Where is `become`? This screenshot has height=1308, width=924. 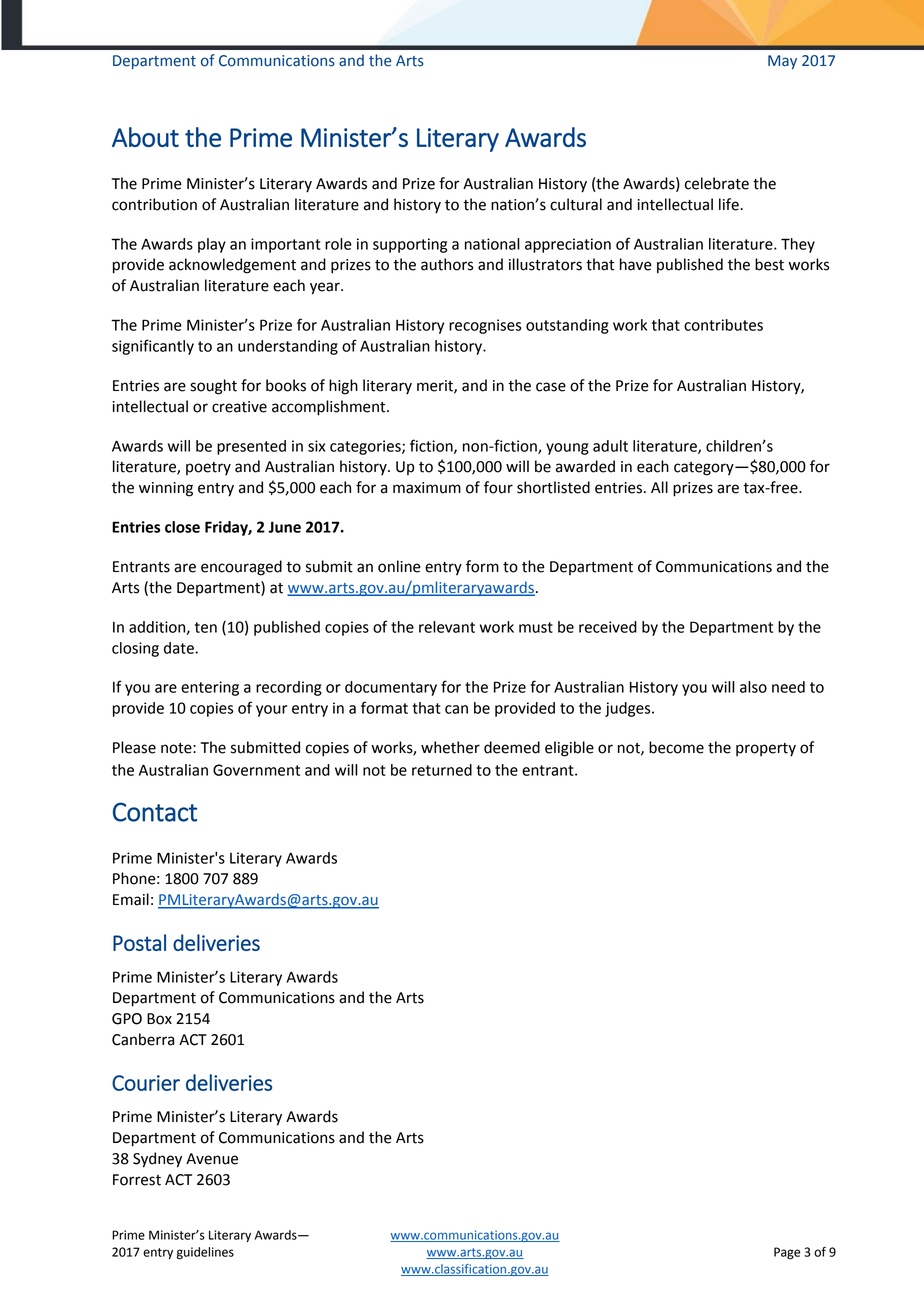
become is located at coordinates (676, 747).
